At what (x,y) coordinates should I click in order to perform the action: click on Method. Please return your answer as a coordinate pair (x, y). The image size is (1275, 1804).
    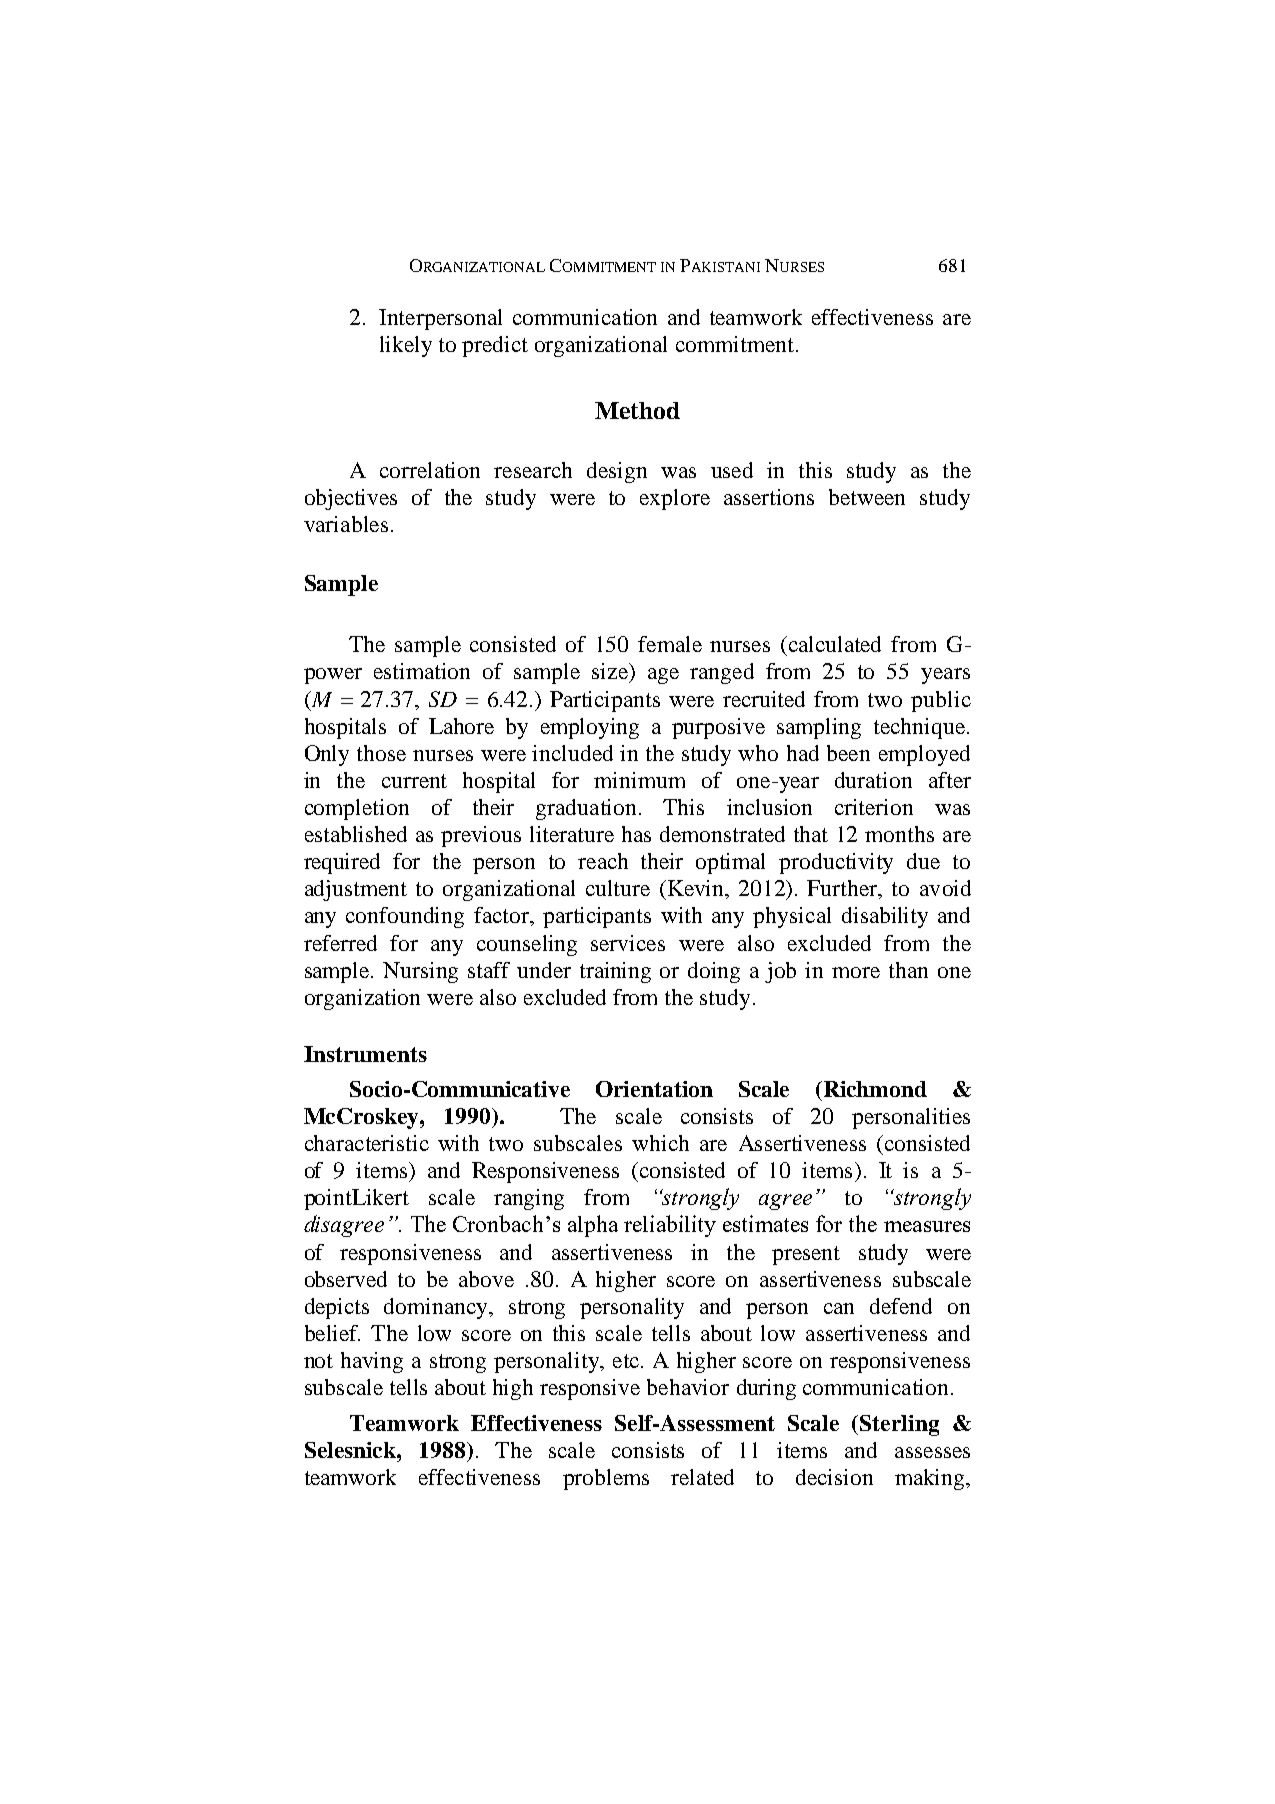
    Looking at the image, I should click on (637, 410).
